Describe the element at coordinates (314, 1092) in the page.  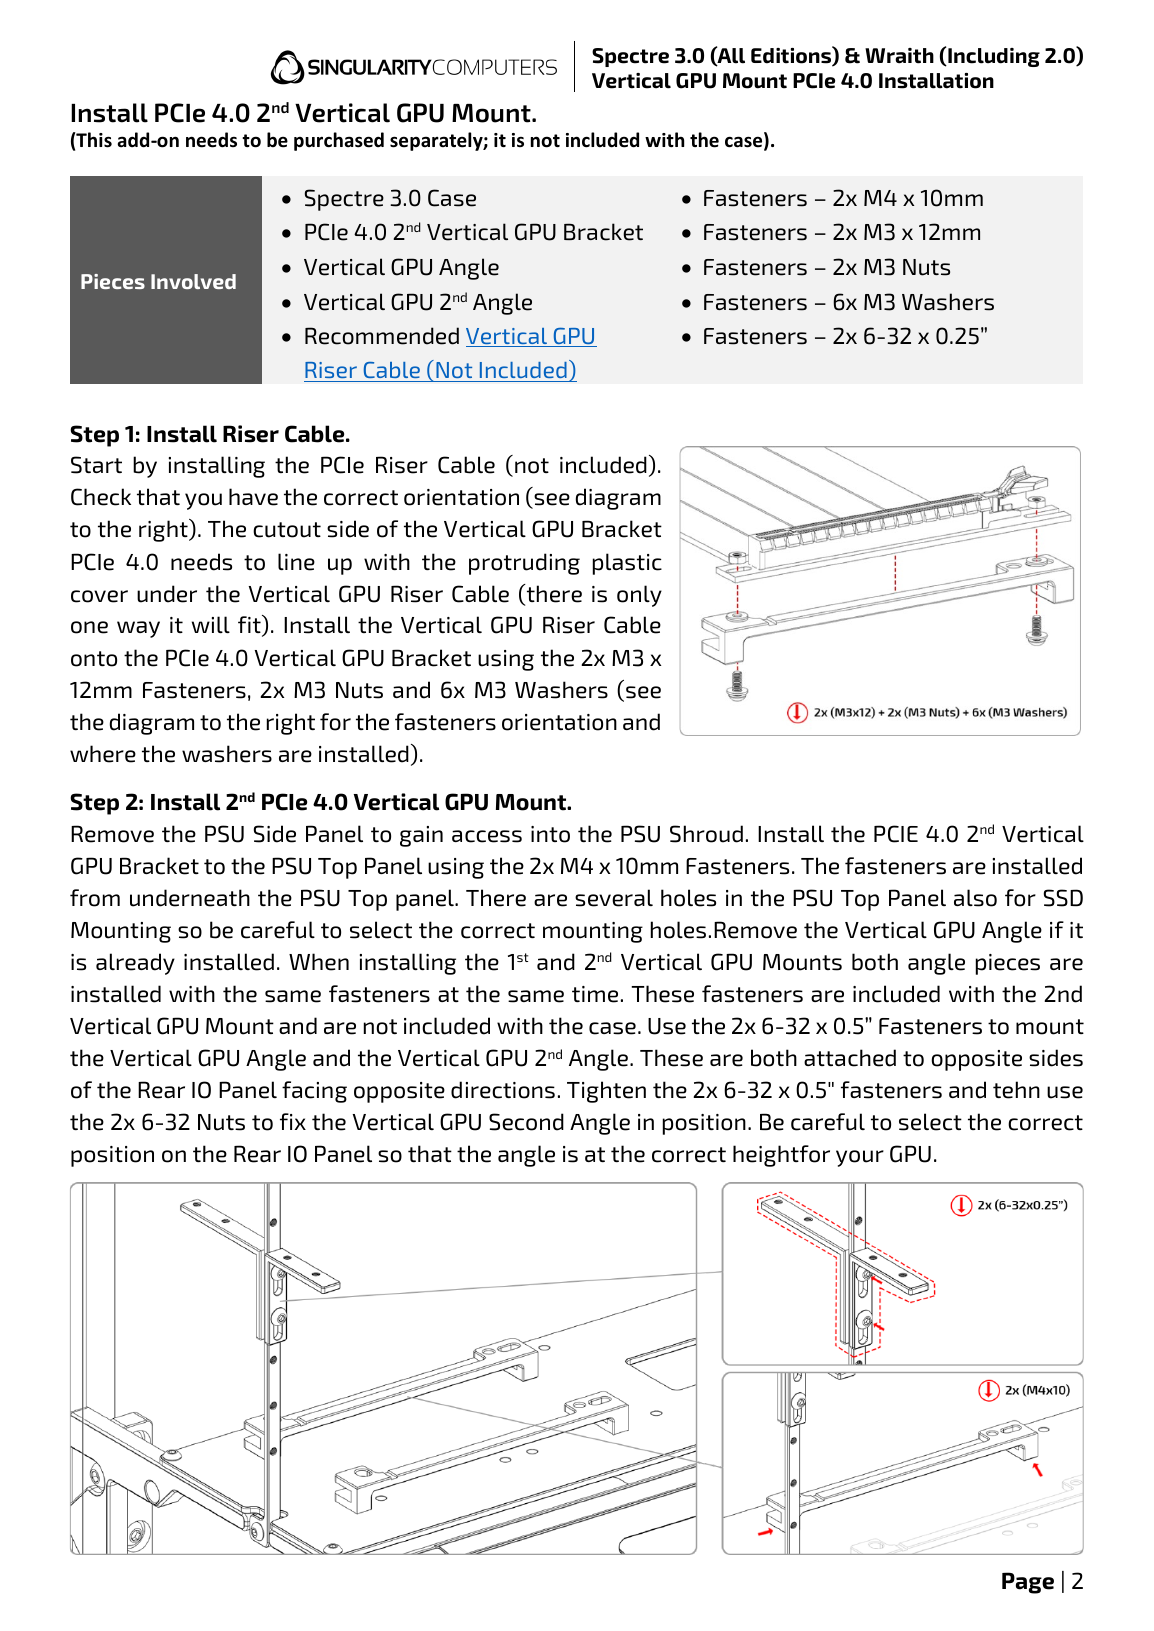
I see `facing` at that location.
